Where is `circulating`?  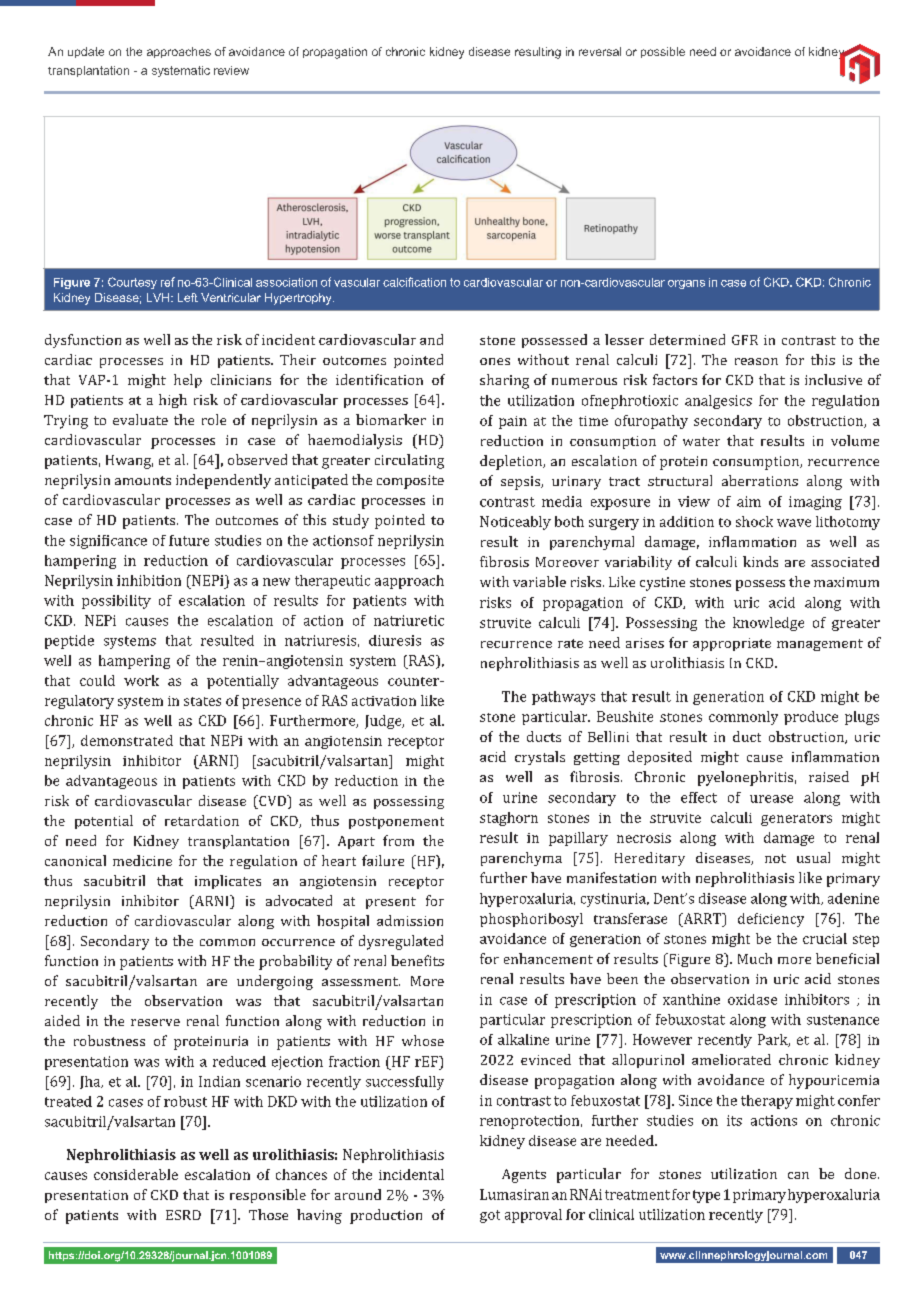
circulating is located at coordinates (409, 461).
